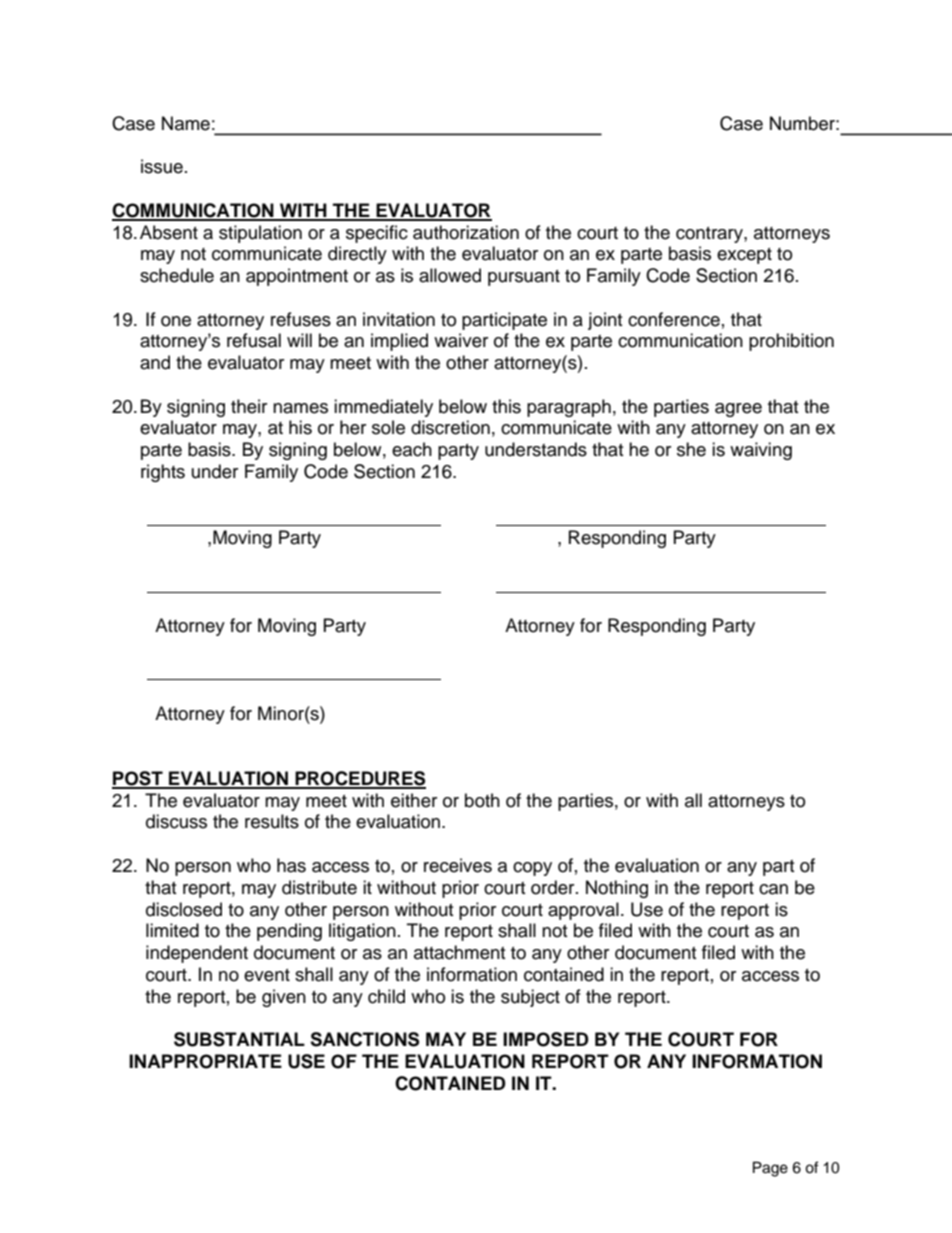  I want to click on Page, so click(770, 1169).
